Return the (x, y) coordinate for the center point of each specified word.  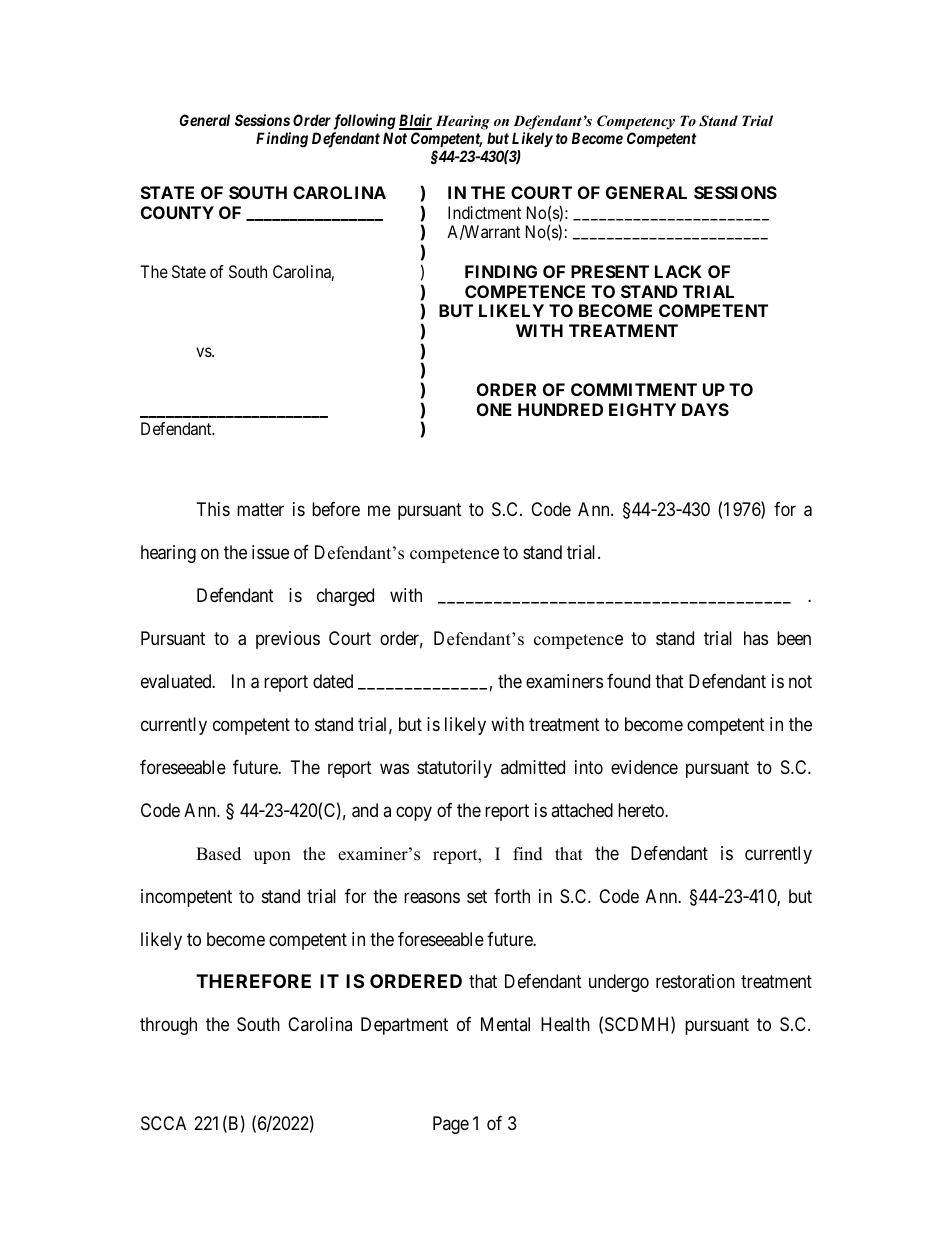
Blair (415, 121)
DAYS (705, 409)
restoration (695, 981)
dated (333, 681)
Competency (636, 122)
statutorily (454, 769)
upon (272, 857)
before (336, 509)
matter (260, 509)
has (756, 638)
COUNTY (177, 212)
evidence (644, 767)
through (168, 1026)
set (477, 896)
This (213, 509)
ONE (494, 409)
